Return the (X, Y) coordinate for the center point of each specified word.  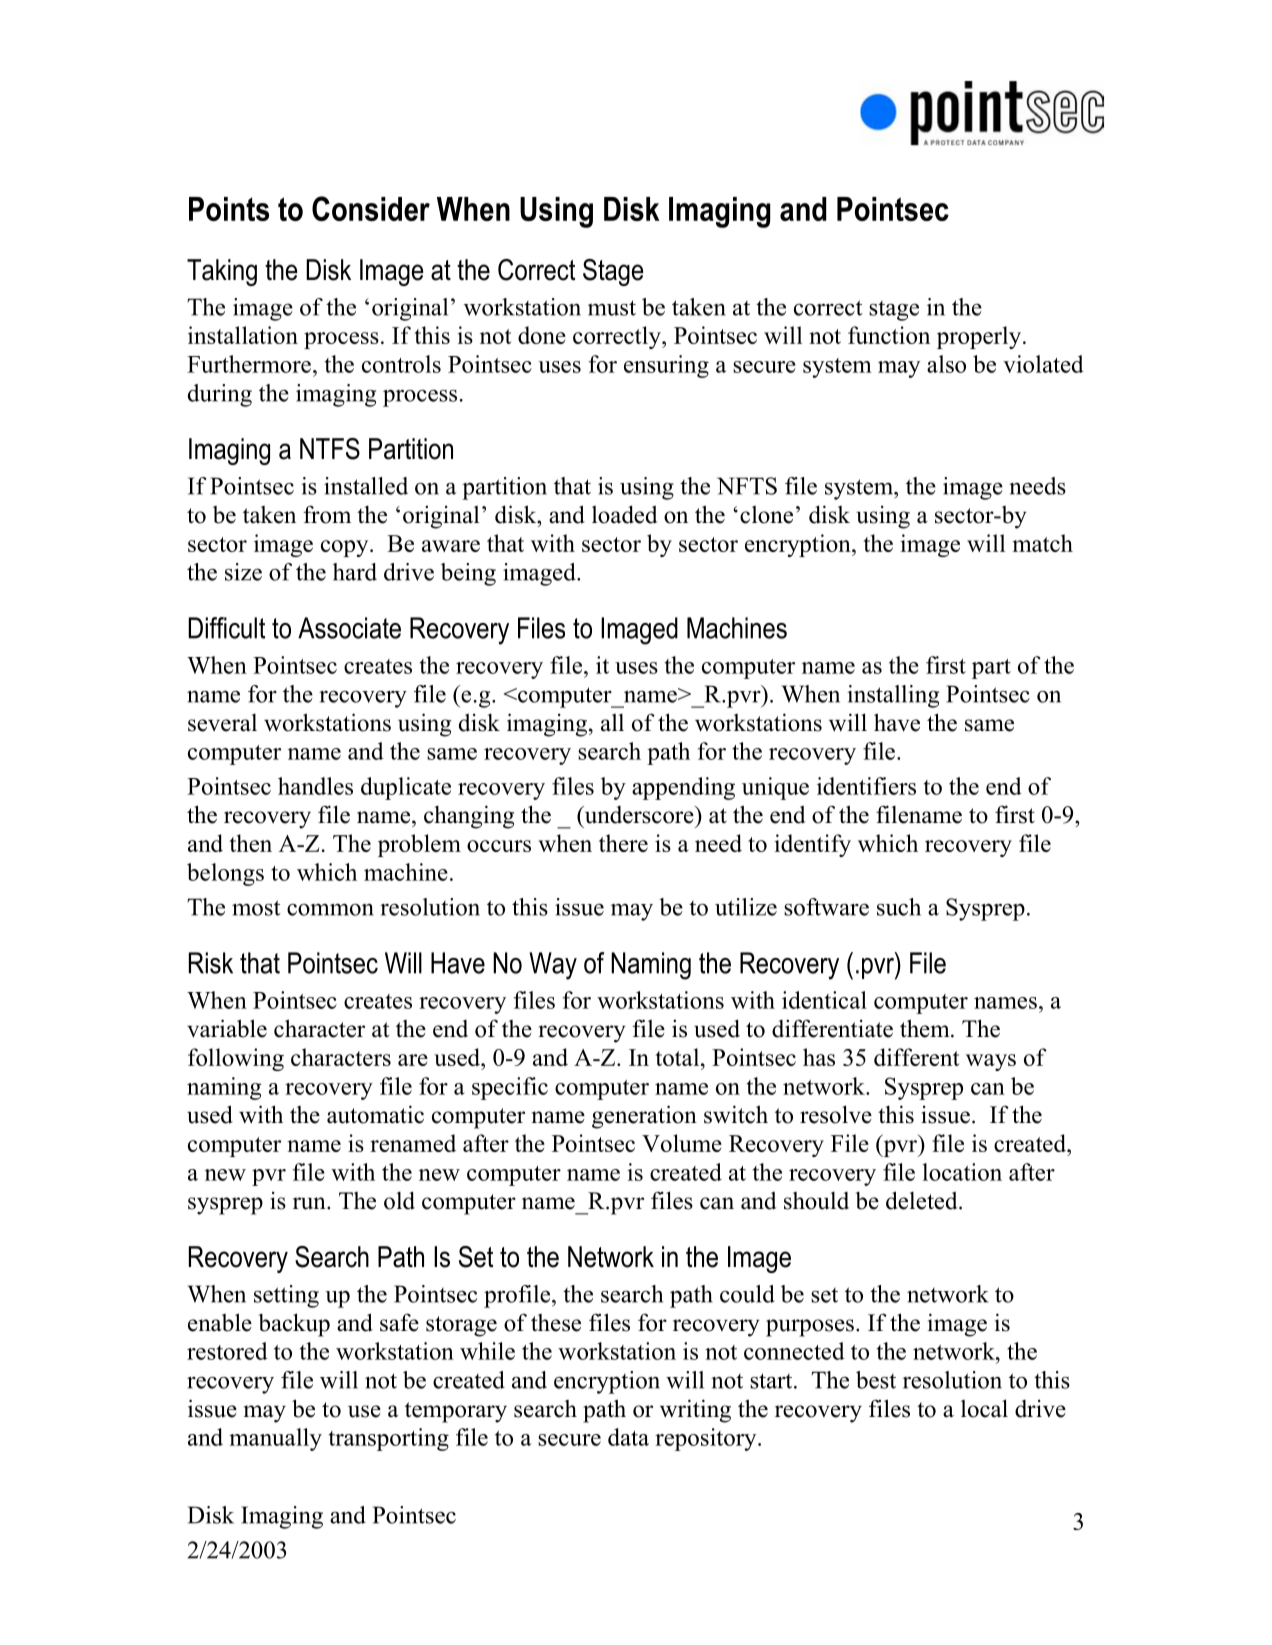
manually (275, 1439)
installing (893, 696)
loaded (625, 514)
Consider (371, 208)
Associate (349, 628)
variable (227, 1028)
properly (980, 337)
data (628, 1437)
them (926, 1028)
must (612, 308)
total (678, 1057)
